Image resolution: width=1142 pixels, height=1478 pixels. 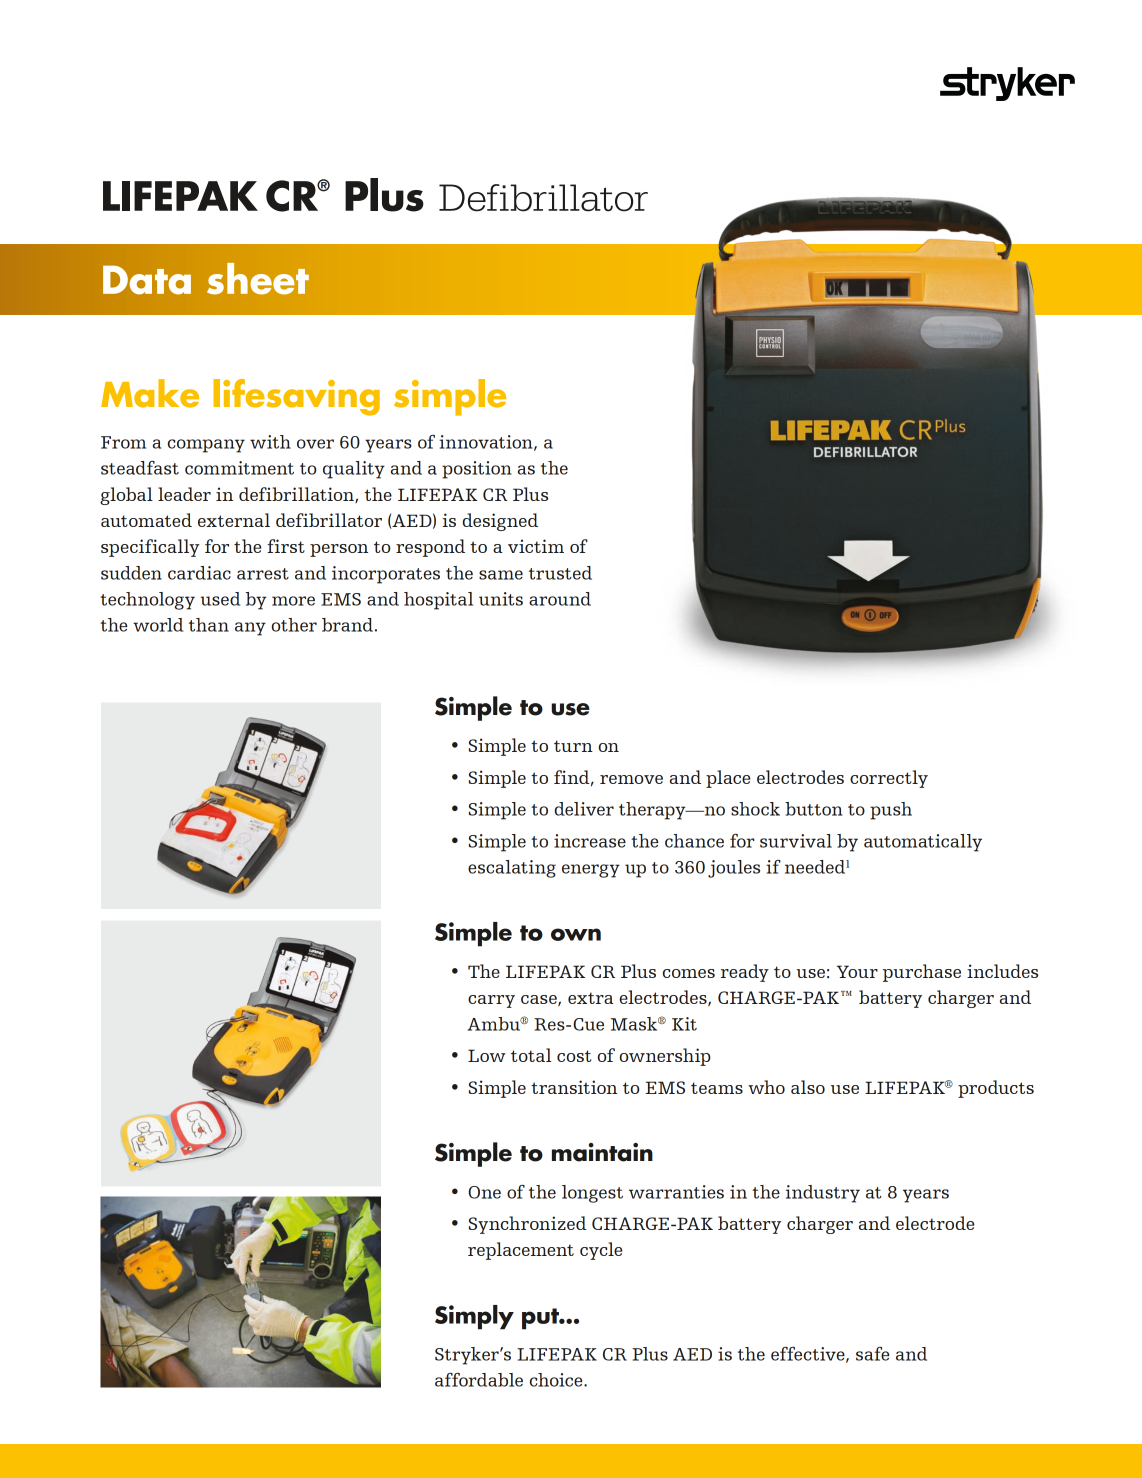 I want to click on Simply, so click(x=474, y=1317).
